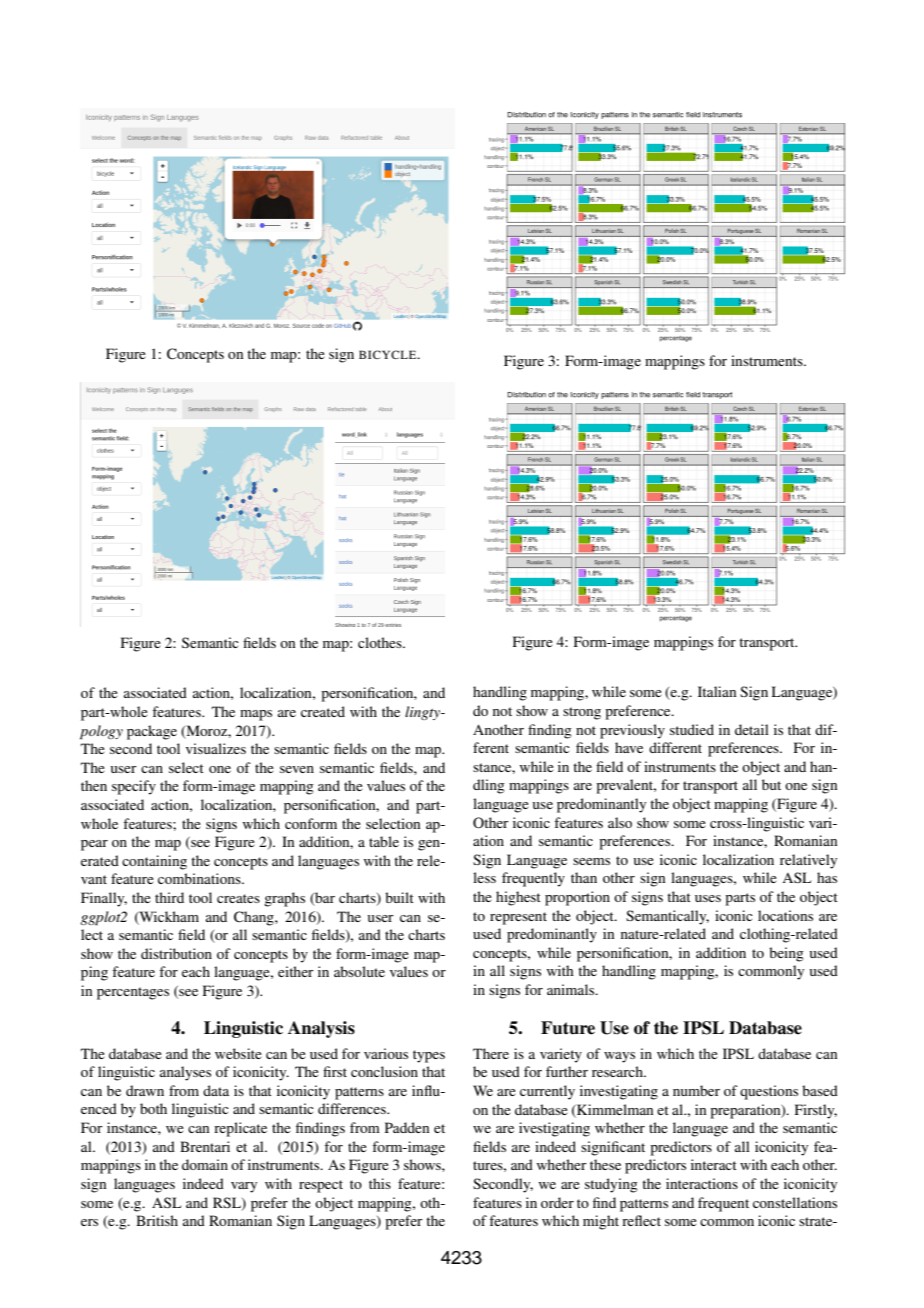 The width and height of the document is (924, 1308). I want to click on British, so click(157, 1220).
